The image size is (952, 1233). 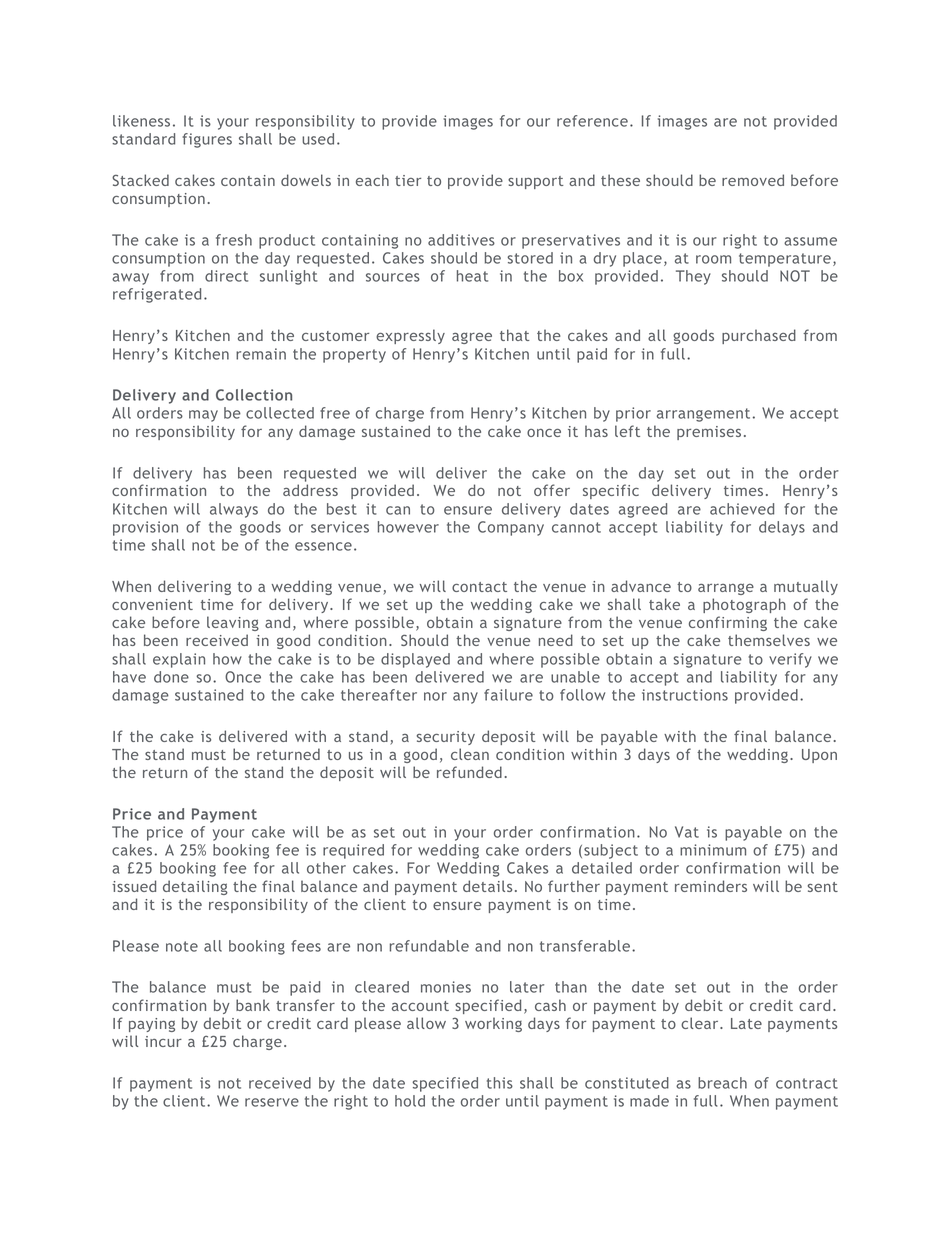 I want to click on may, so click(x=203, y=416).
